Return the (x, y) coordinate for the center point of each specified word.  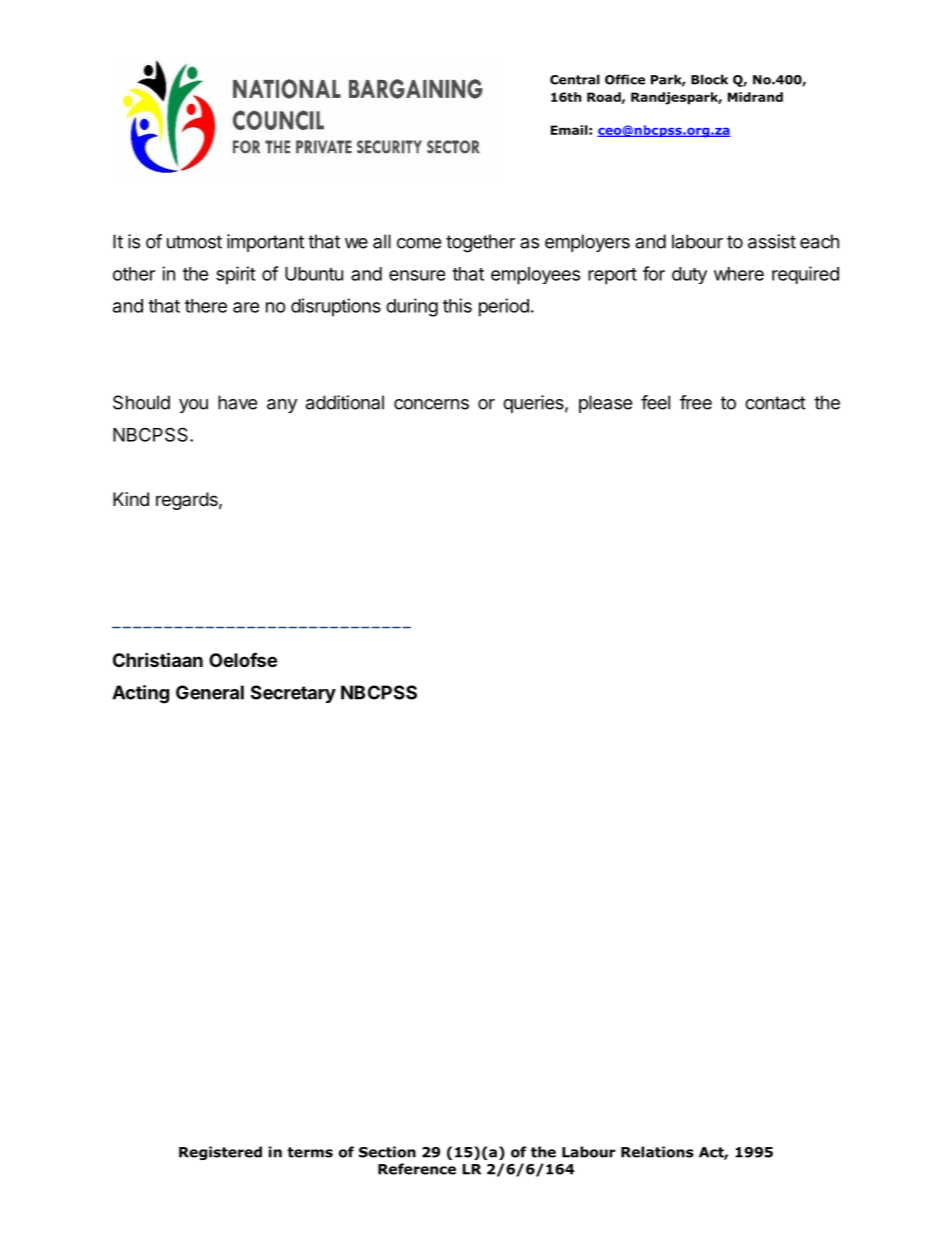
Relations (657, 1152)
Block (709, 79)
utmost (194, 242)
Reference (417, 1169)
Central (575, 79)
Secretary (293, 694)
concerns (431, 404)
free (696, 402)
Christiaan (158, 659)
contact (775, 403)
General (210, 692)
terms (310, 1152)
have (237, 402)
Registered (220, 1153)
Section (387, 1152)
